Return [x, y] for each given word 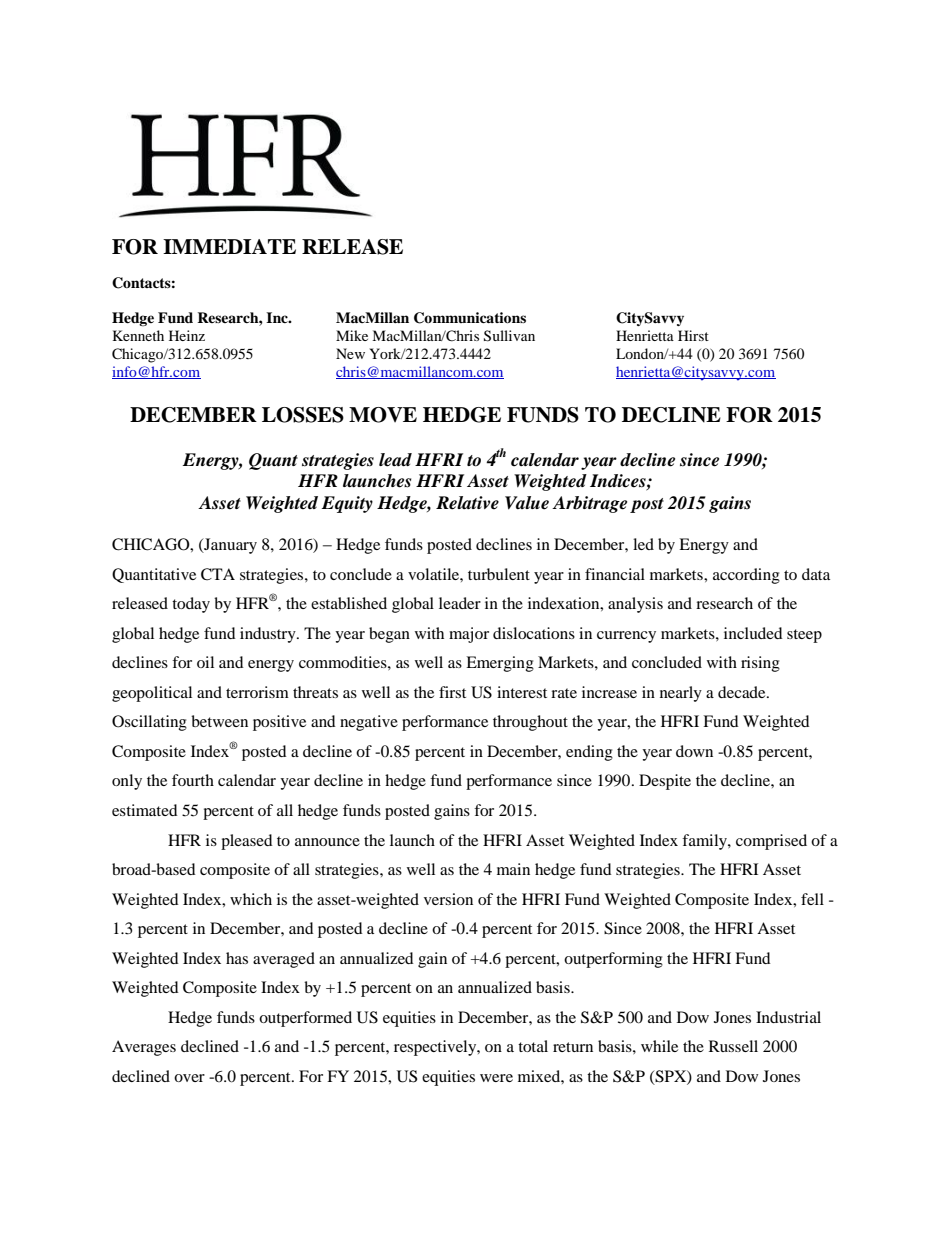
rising [760, 664]
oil [205, 662]
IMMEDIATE [229, 246]
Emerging [500, 664]
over [189, 1078]
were [496, 1078]
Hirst [693, 335]
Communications [470, 318]
